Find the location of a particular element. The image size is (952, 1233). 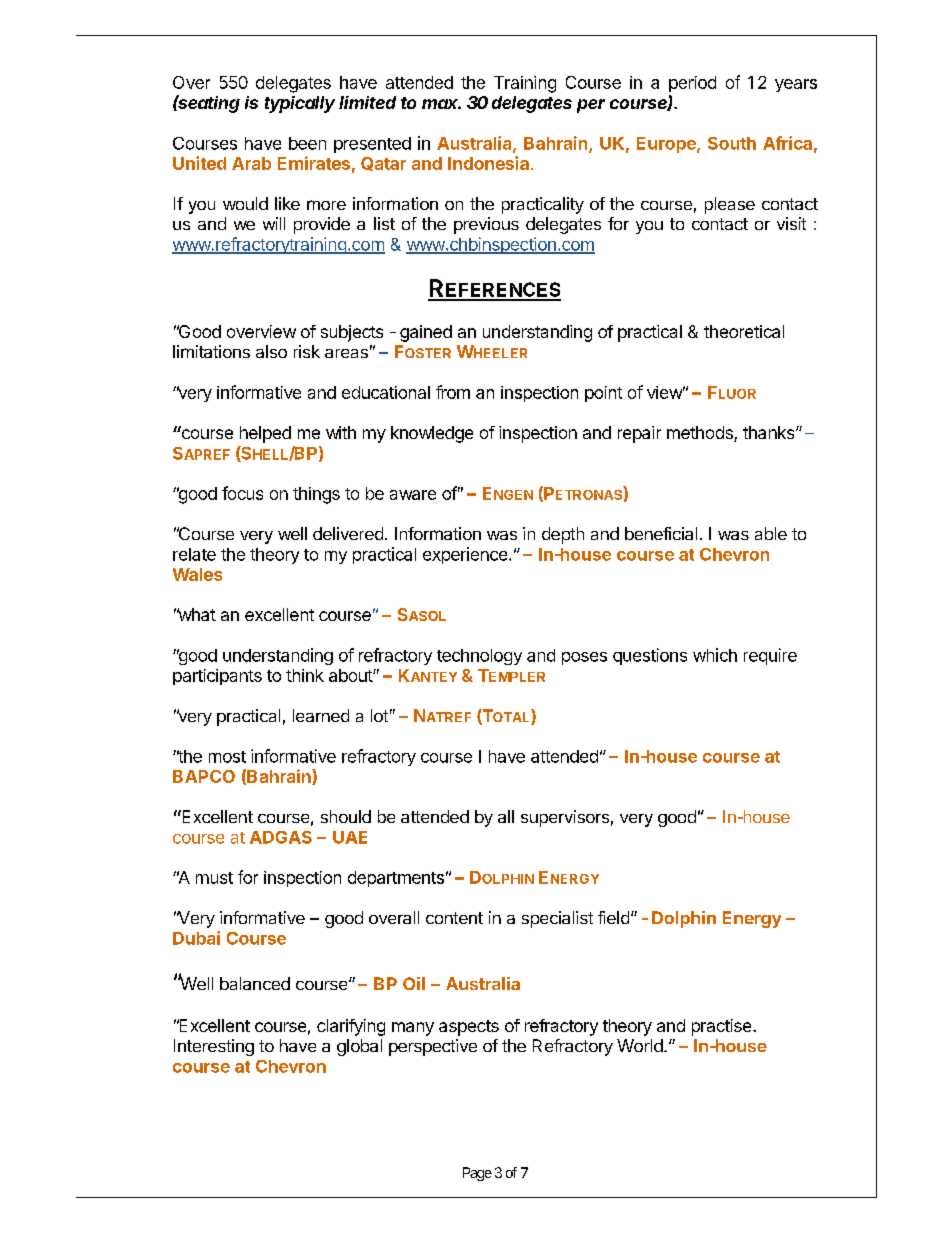

gained is located at coordinates (426, 333).
